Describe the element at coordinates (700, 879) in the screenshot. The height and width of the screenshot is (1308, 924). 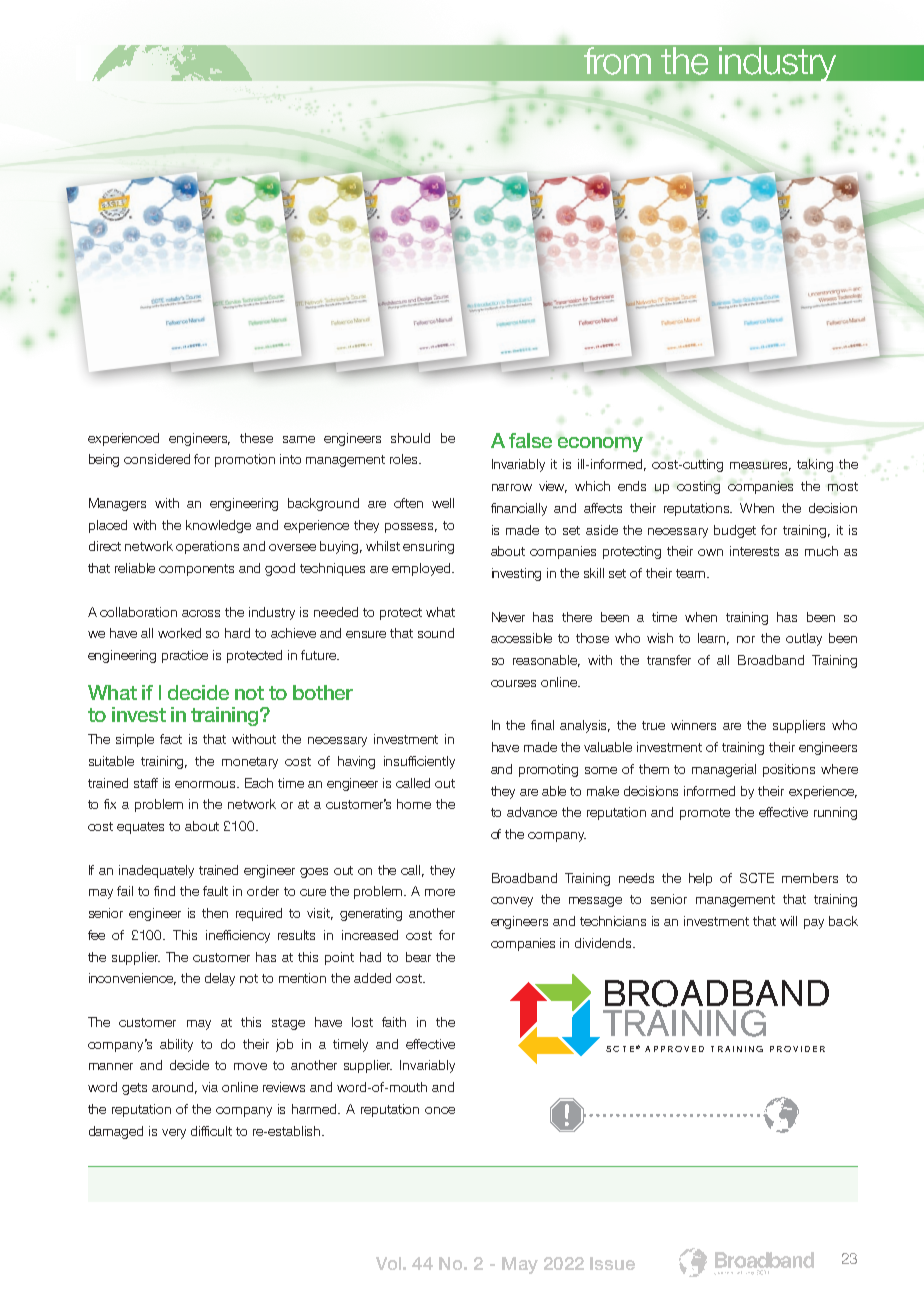
I see `help` at that location.
